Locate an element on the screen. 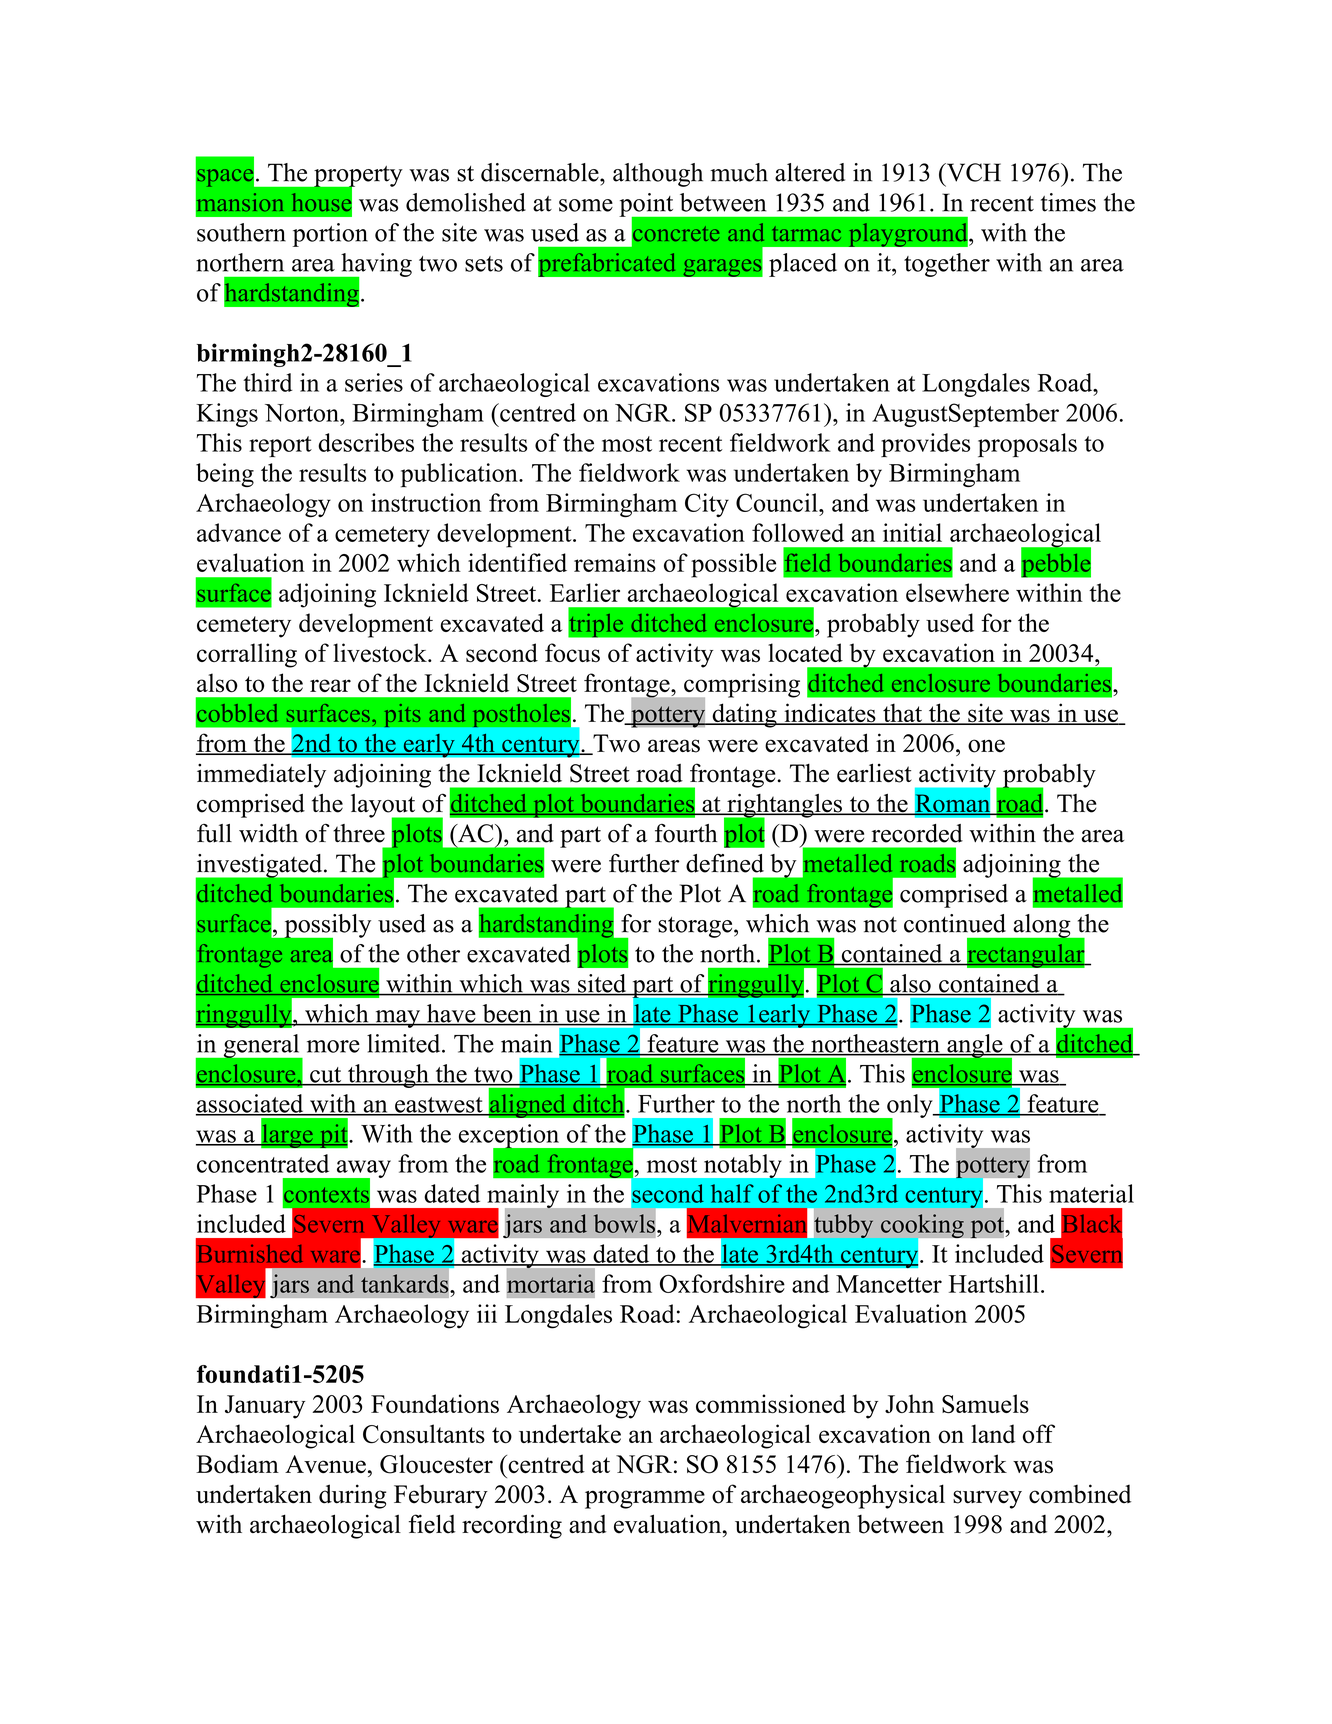 This screenshot has height=1724, width=1332. fourth is located at coordinates (686, 833).
